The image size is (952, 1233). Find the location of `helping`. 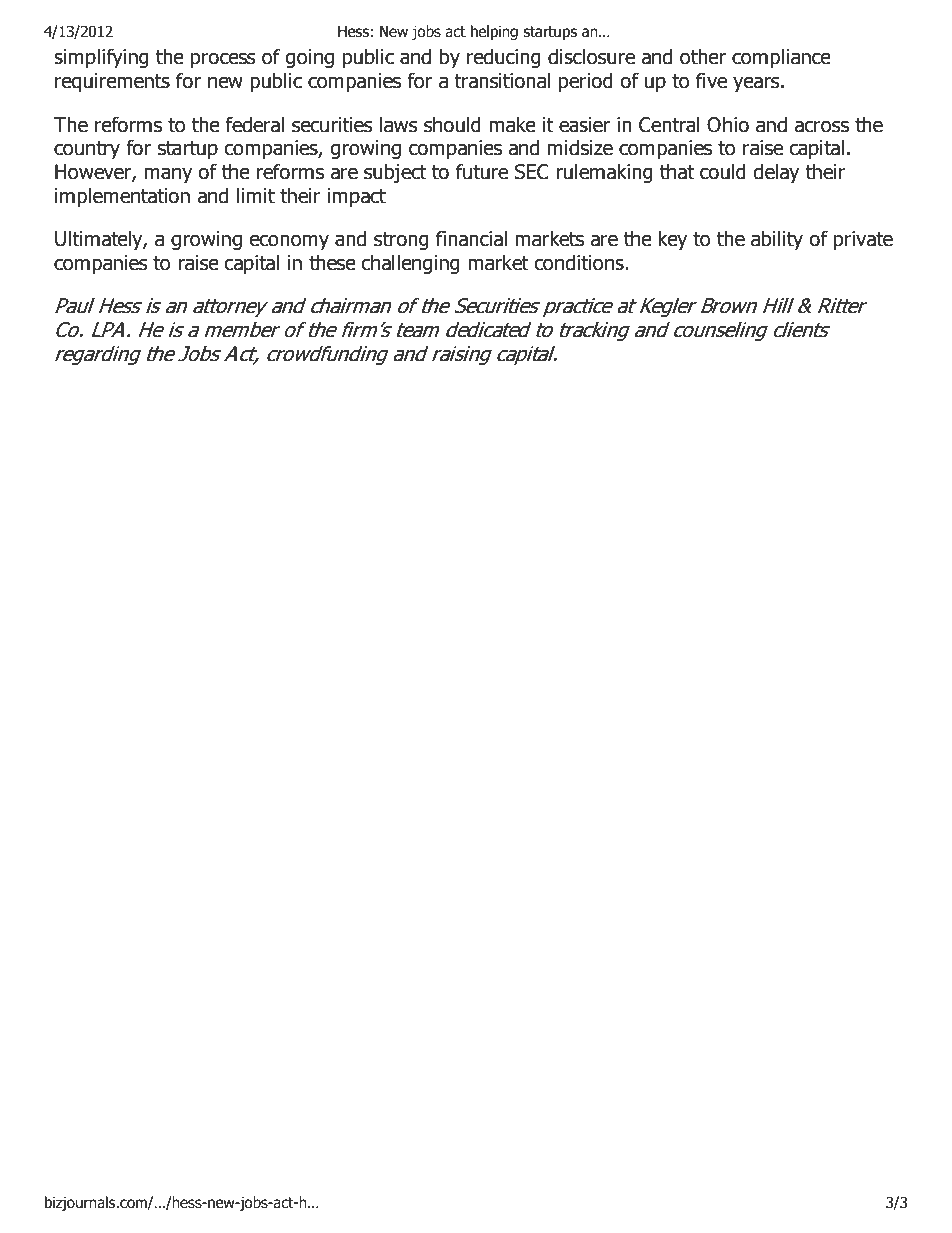

helping is located at coordinates (494, 32).
